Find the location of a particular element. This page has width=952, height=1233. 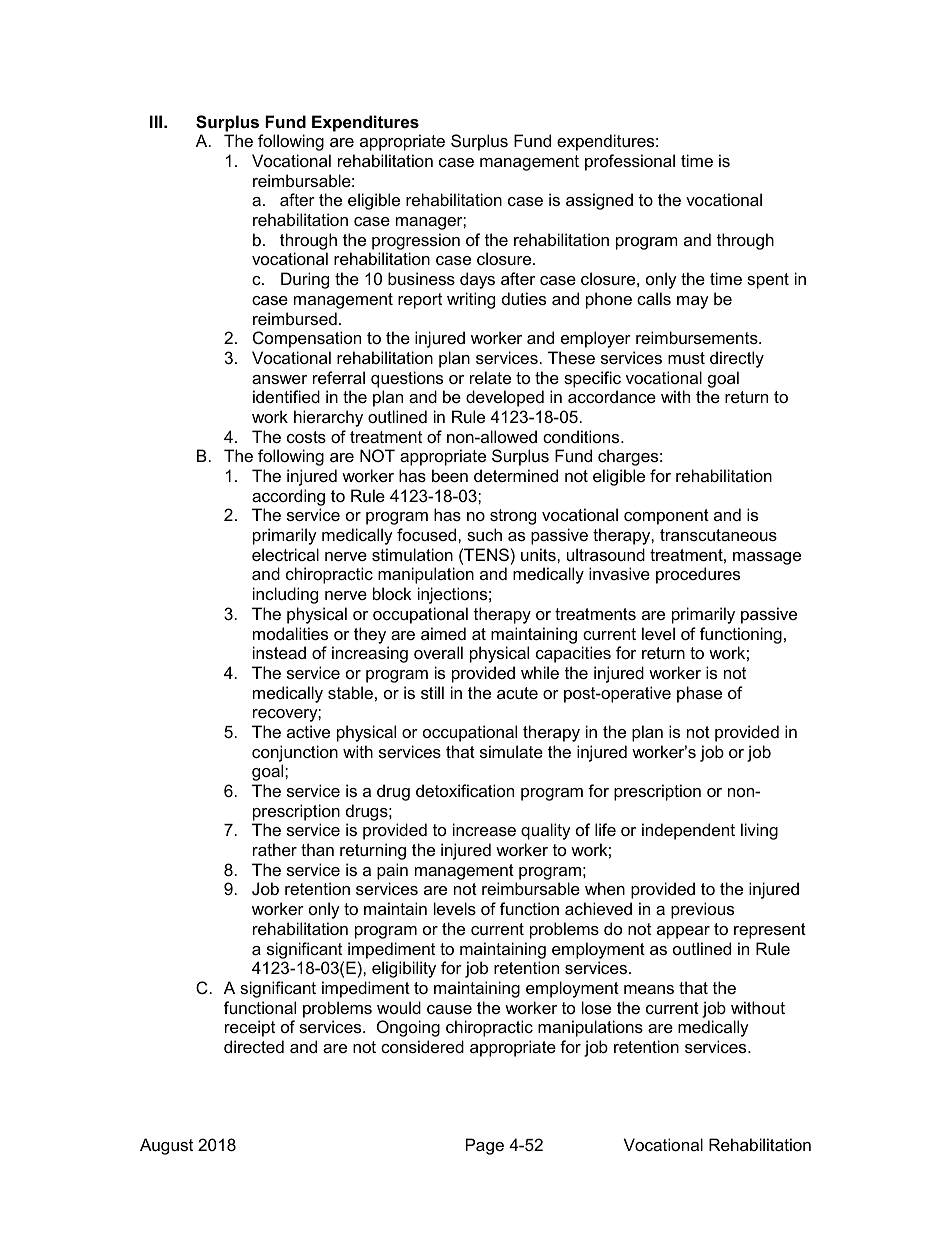

rather is located at coordinates (275, 849).
